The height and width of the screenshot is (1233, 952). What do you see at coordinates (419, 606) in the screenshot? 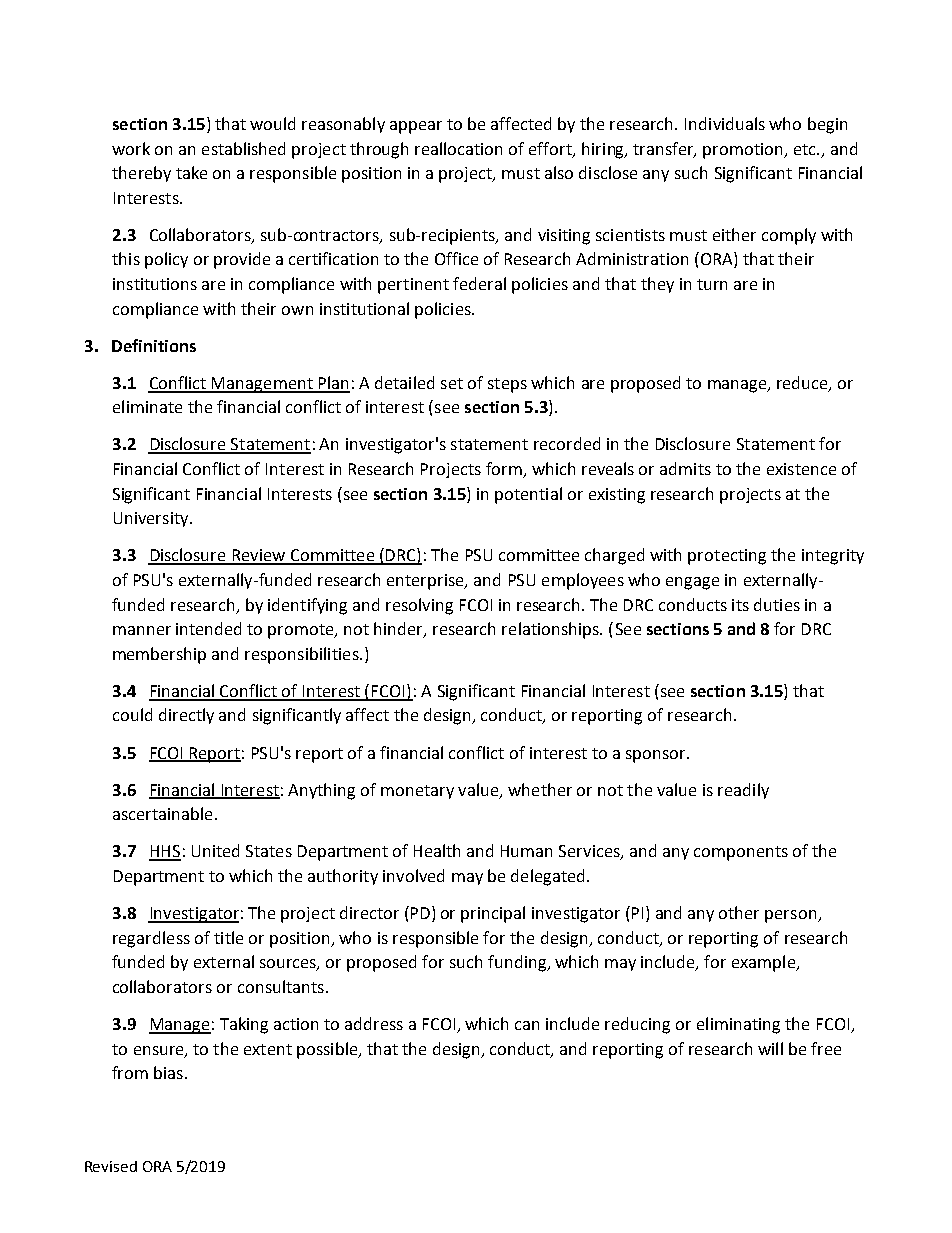
I see `resolving` at bounding box center [419, 606].
